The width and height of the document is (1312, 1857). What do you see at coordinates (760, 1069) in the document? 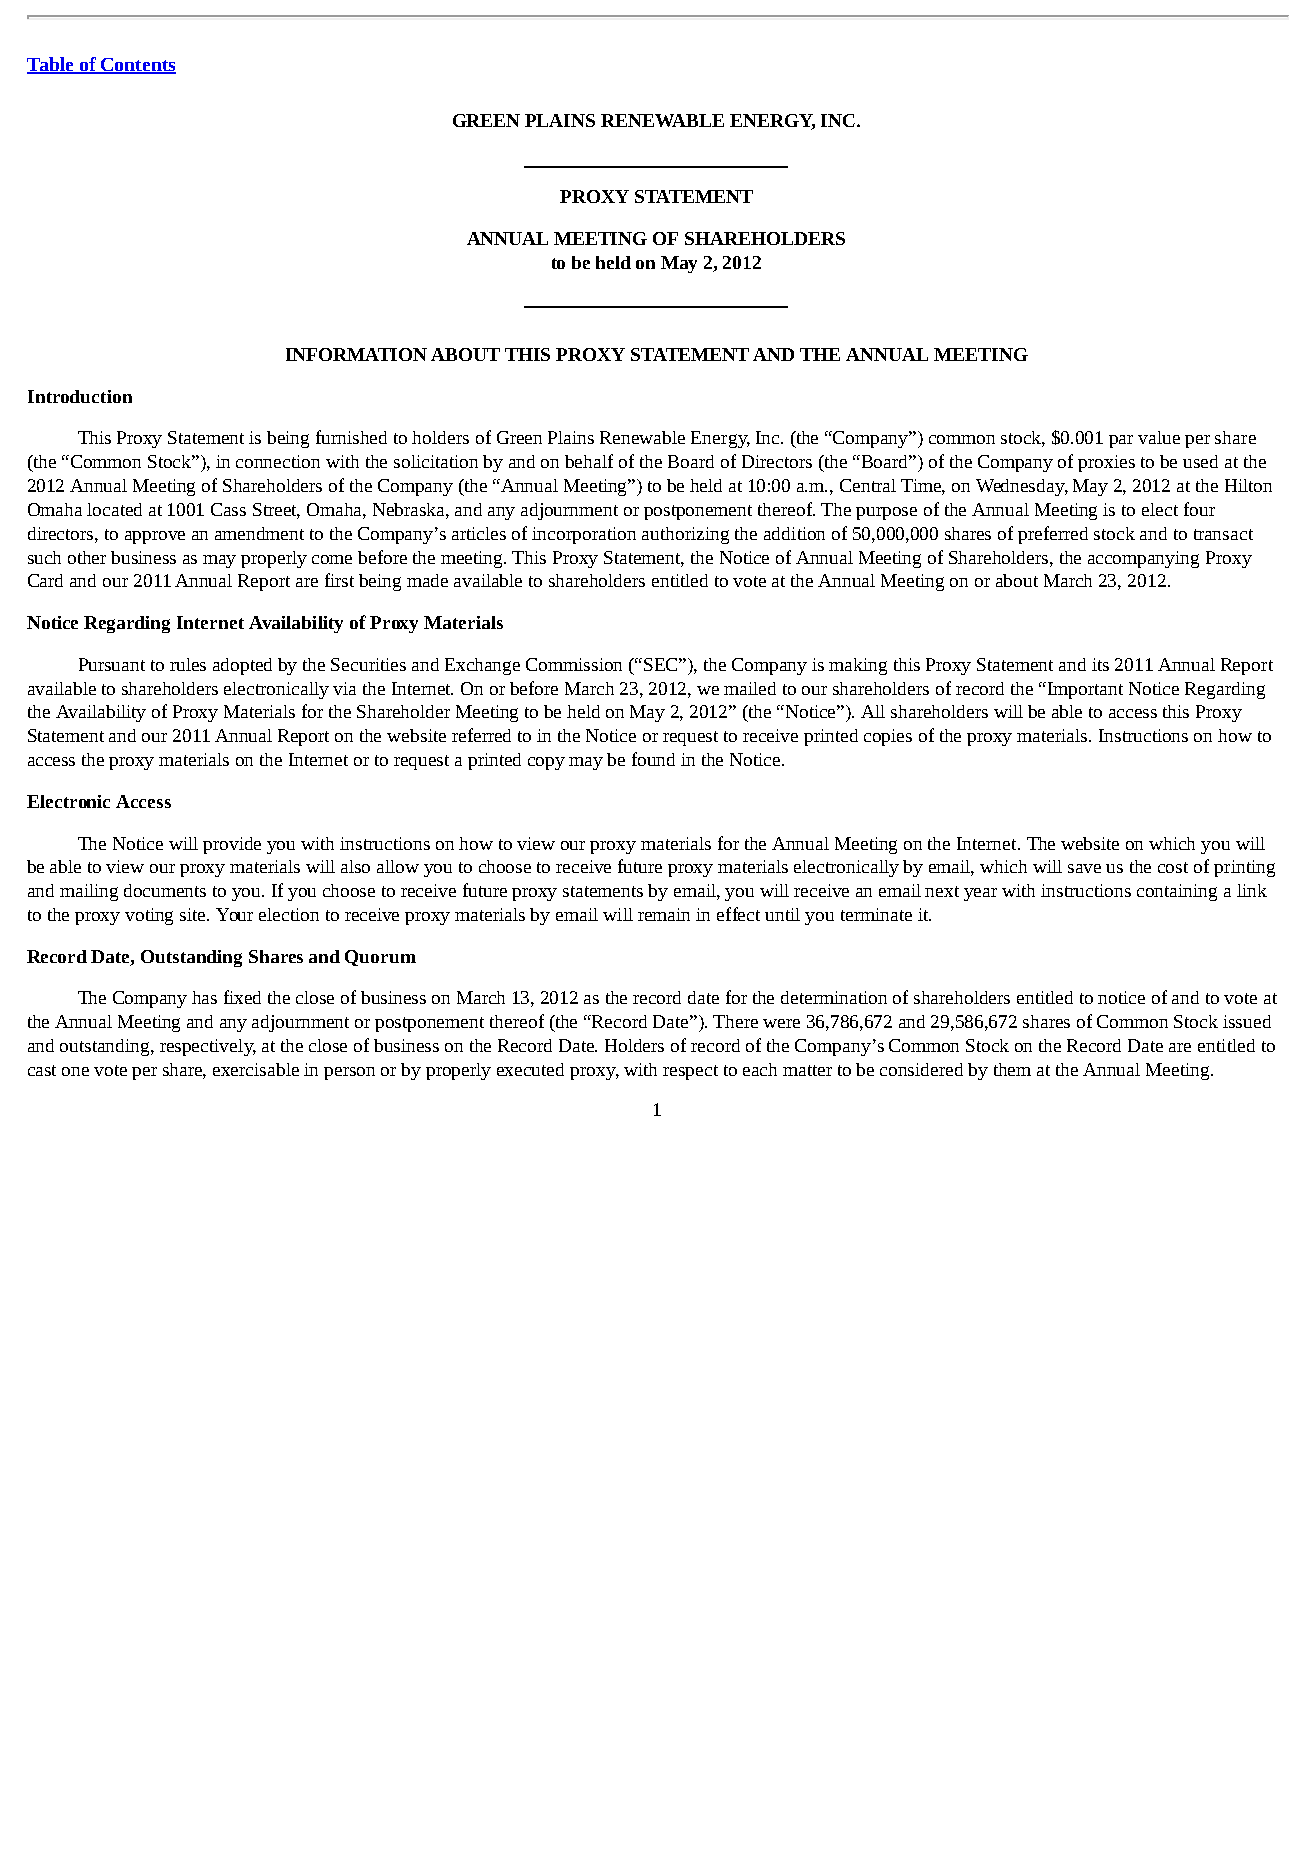
I see `each` at bounding box center [760, 1069].
